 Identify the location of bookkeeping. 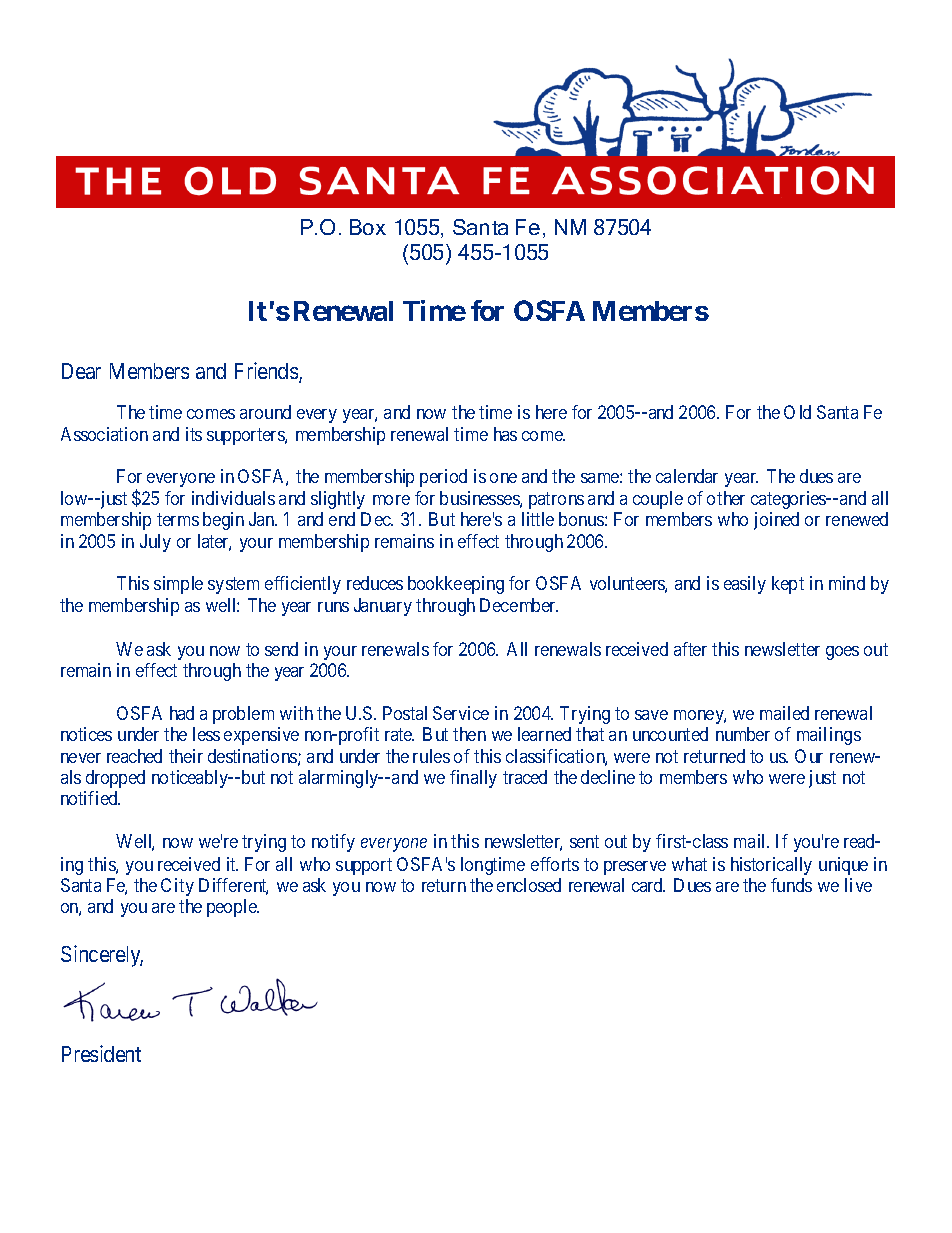
(456, 585).
